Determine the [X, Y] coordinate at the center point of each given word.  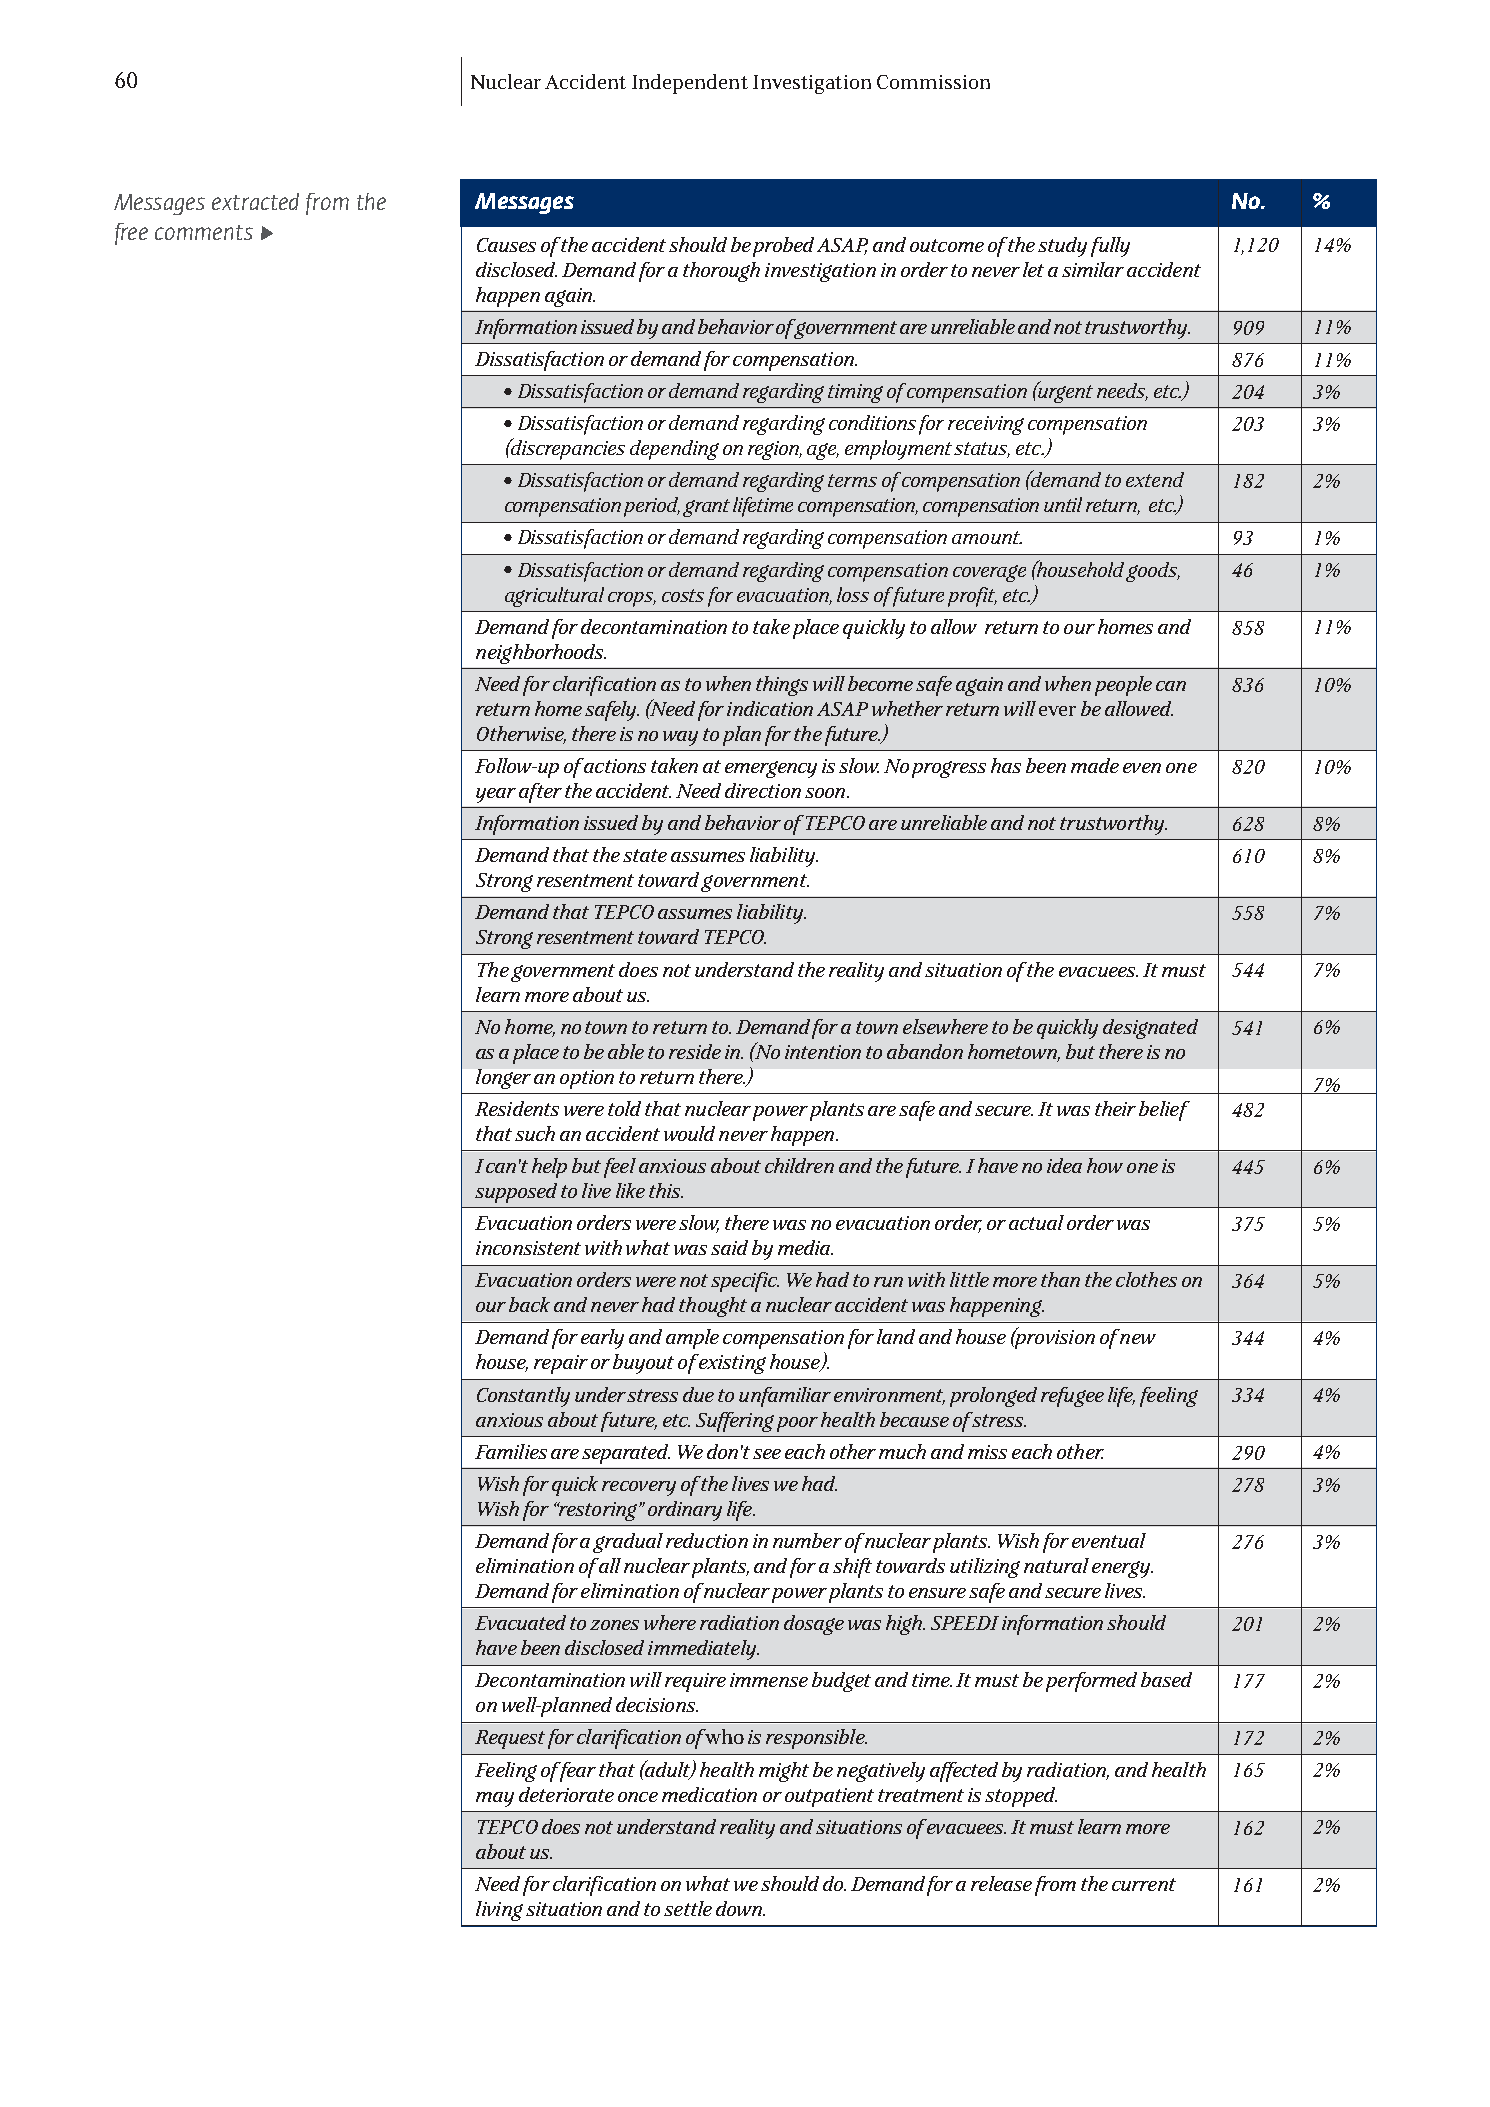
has [1006, 765]
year [496, 795]
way [680, 738]
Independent [690, 84]
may [495, 1799]
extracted [255, 201]
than [1060, 1279]
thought [713, 1307]
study [1062, 247]
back [529, 1304]
